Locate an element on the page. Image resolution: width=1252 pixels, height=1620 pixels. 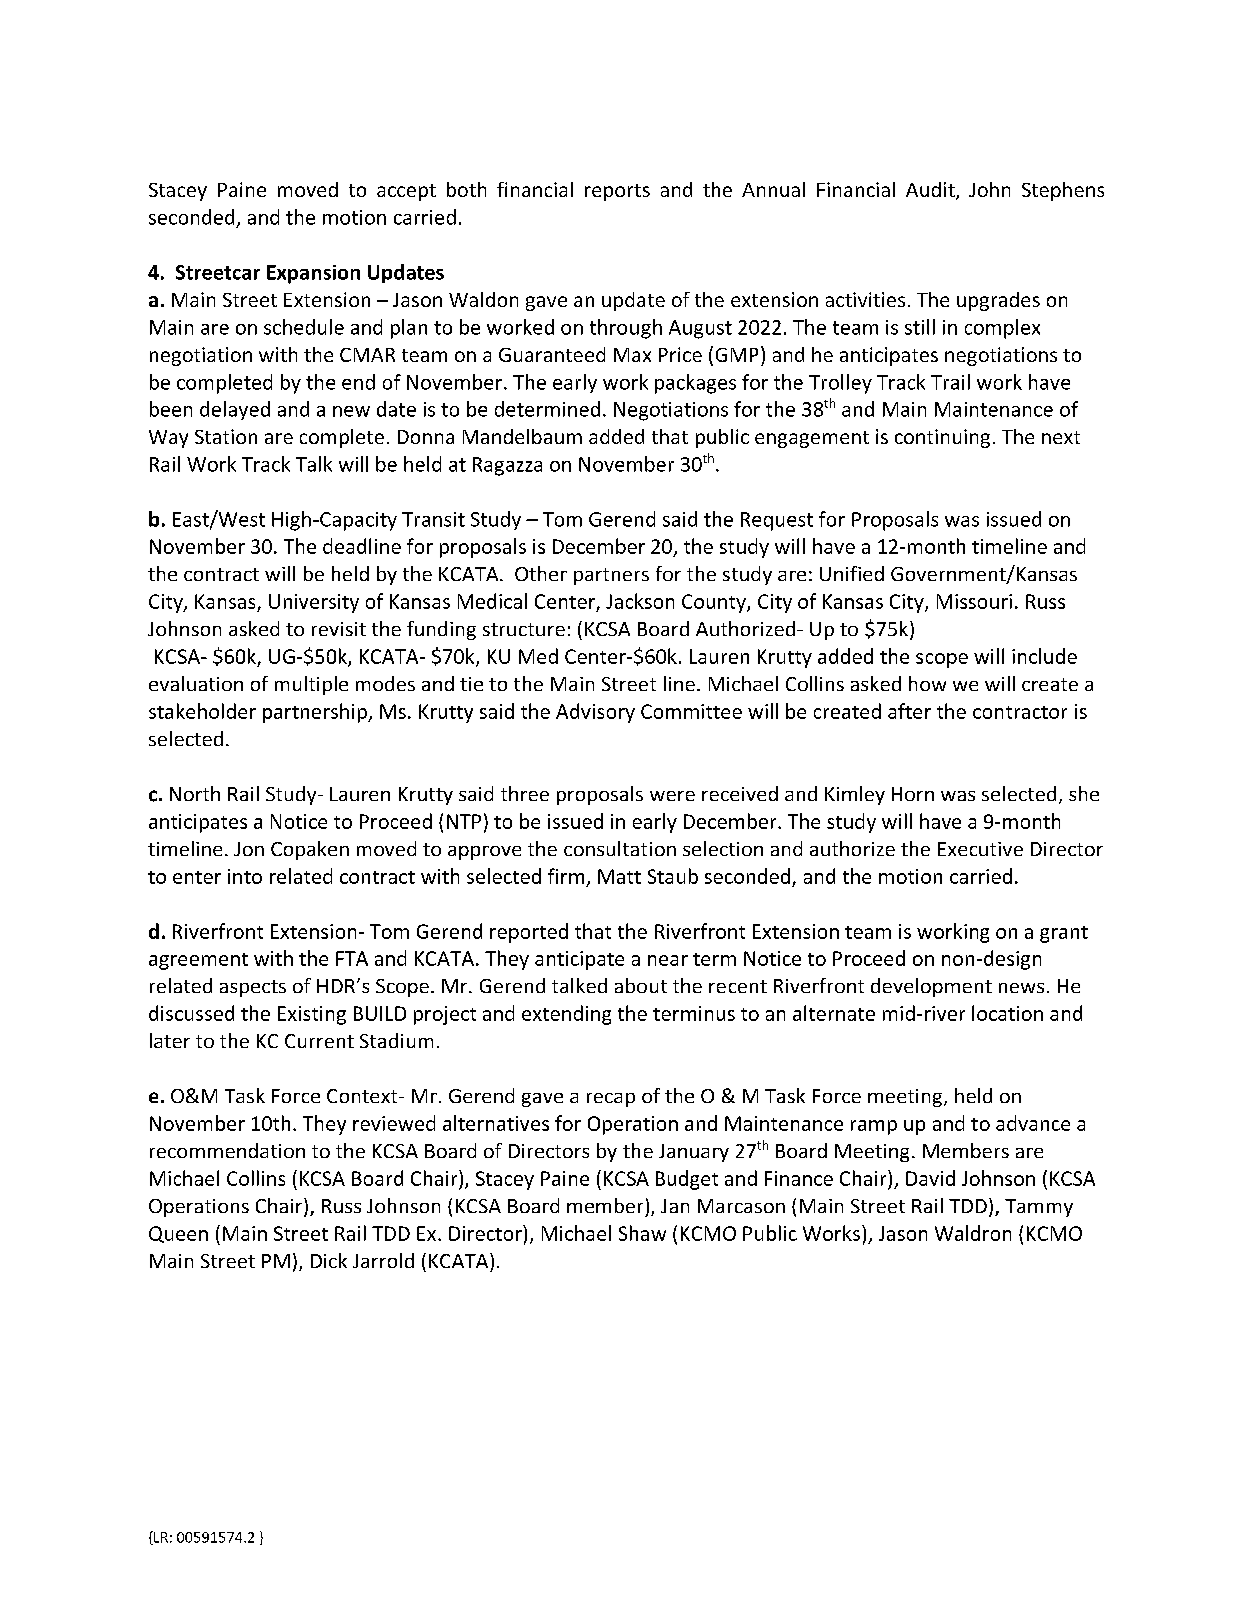
Tammy is located at coordinates (1039, 1208).
